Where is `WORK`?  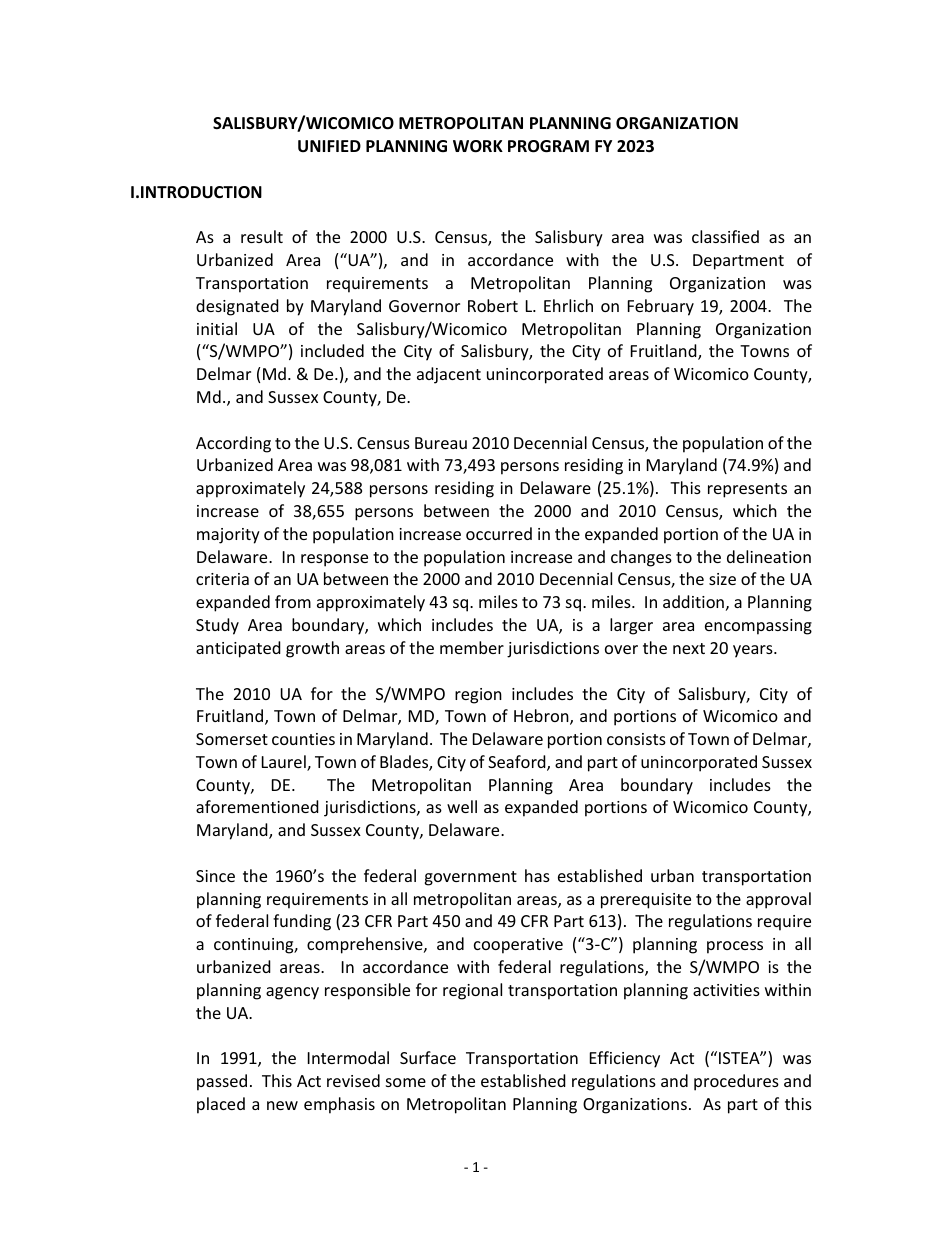 WORK is located at coordinates (478, 146).
